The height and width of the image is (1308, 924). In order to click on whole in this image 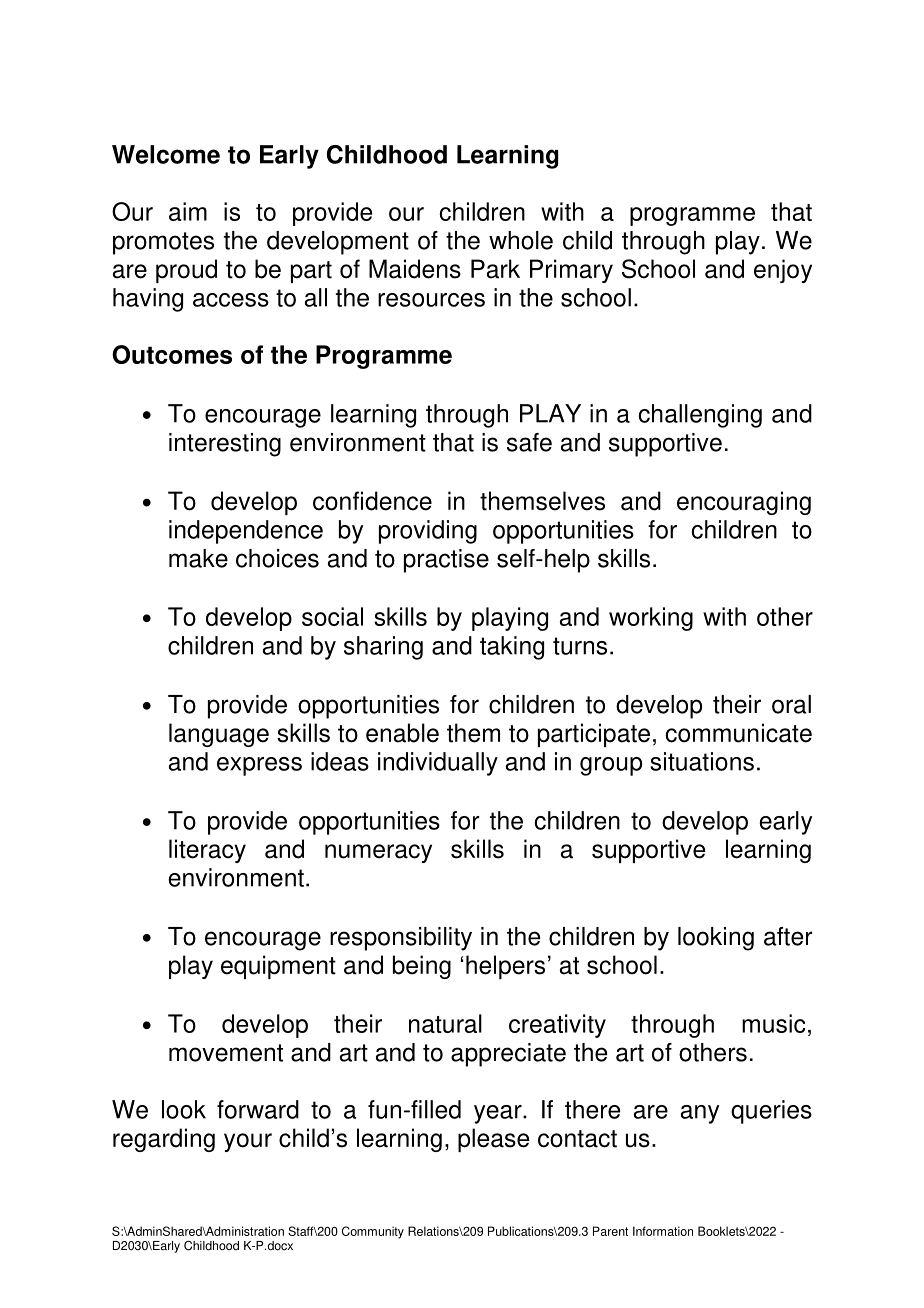, I will do `click(521, 240)`.
